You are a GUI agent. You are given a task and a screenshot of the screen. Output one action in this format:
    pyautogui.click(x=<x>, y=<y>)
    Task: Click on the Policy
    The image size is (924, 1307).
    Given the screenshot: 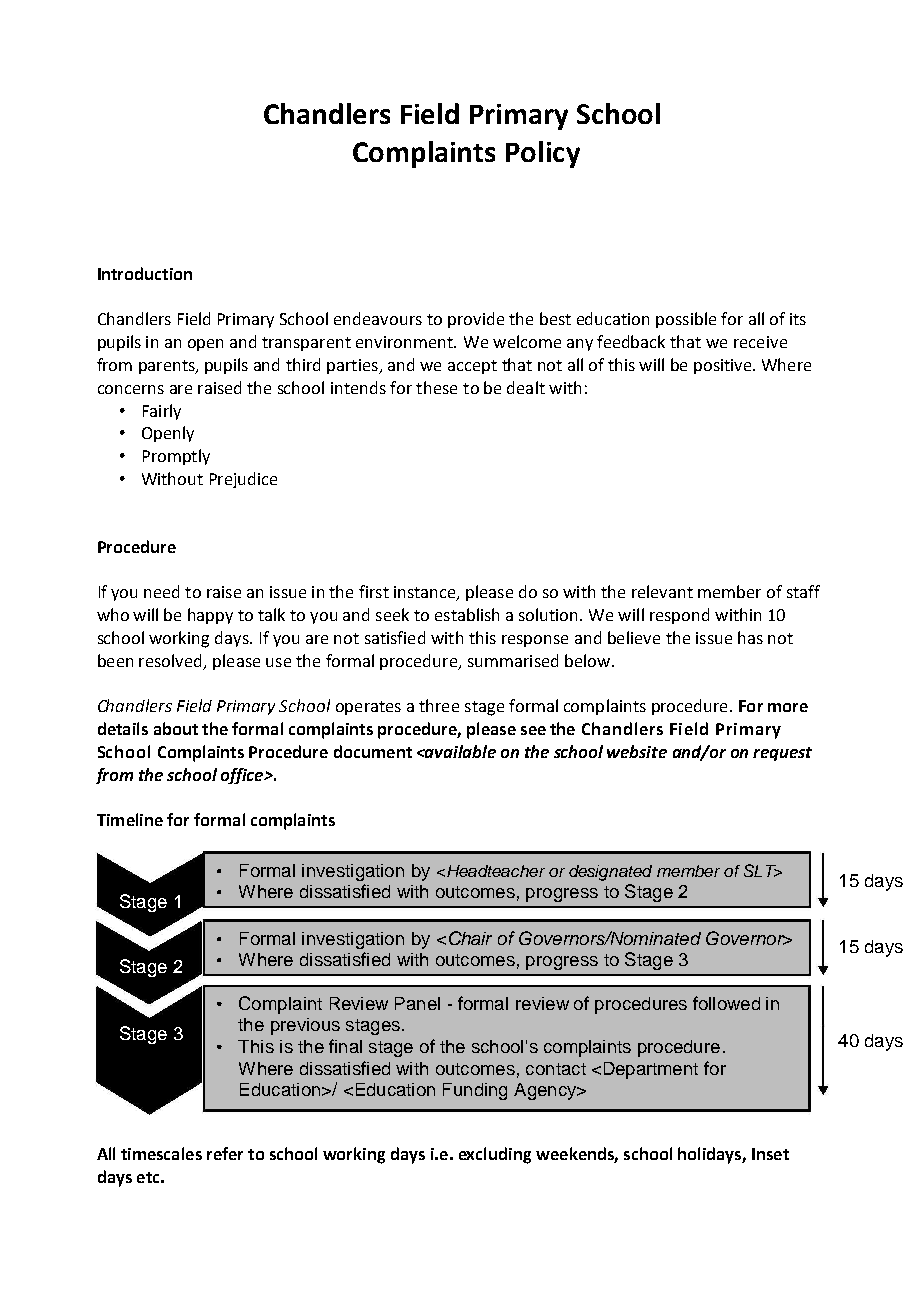 What is the action you would take?
    pyautogui.click(x=543, y=154)
